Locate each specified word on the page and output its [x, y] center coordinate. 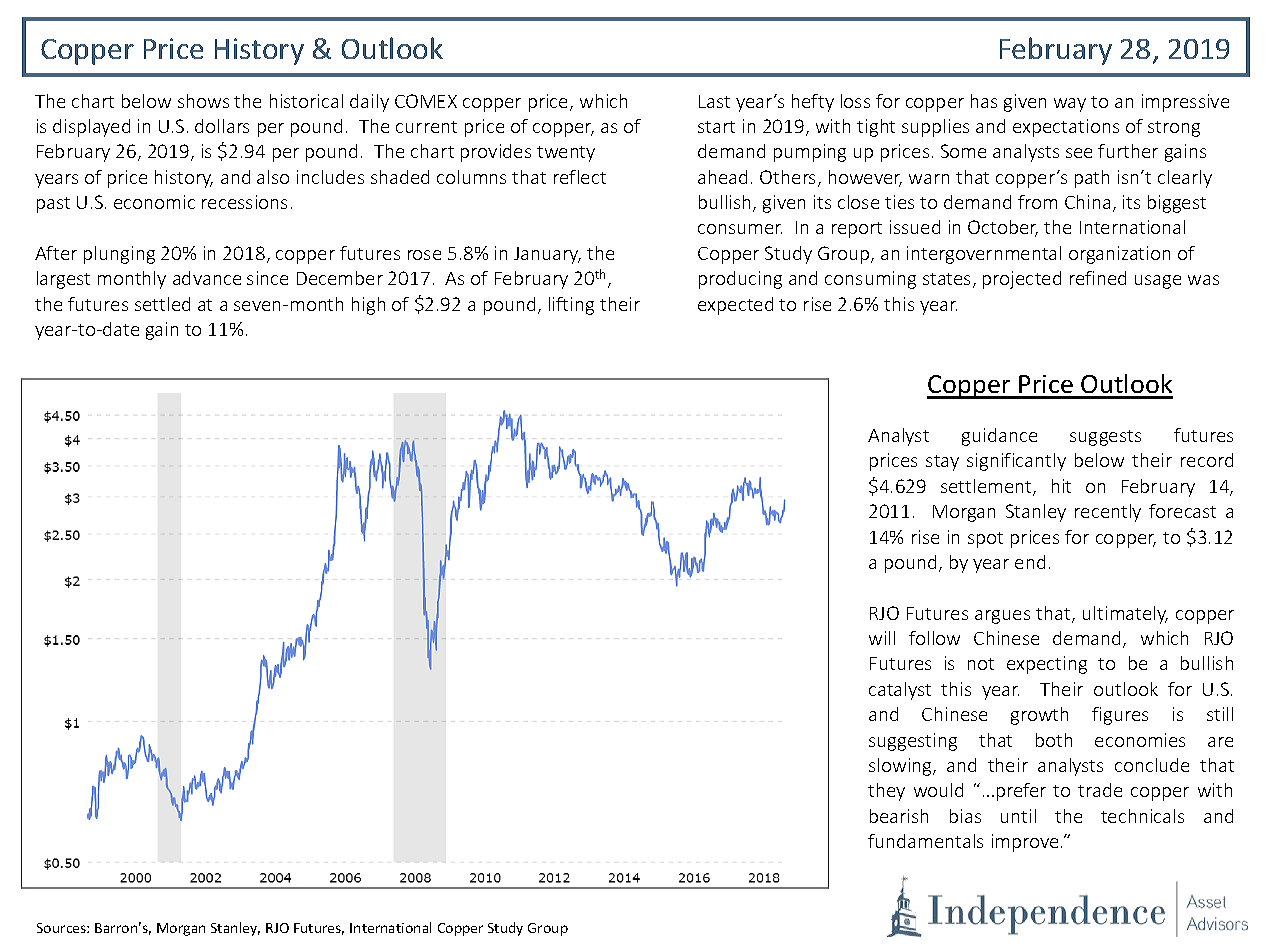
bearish [899, 816]
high [368, 306]
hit [1061, 486]
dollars [222, 126]
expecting [1047, 665]
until [1018, 816]
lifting [571, 306]
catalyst [900, 691]
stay [942, 463]
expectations [1066, 128]
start [716, 127]
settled [162, 304]
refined [1098, 278]
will [882, 638]
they [886, 792]
